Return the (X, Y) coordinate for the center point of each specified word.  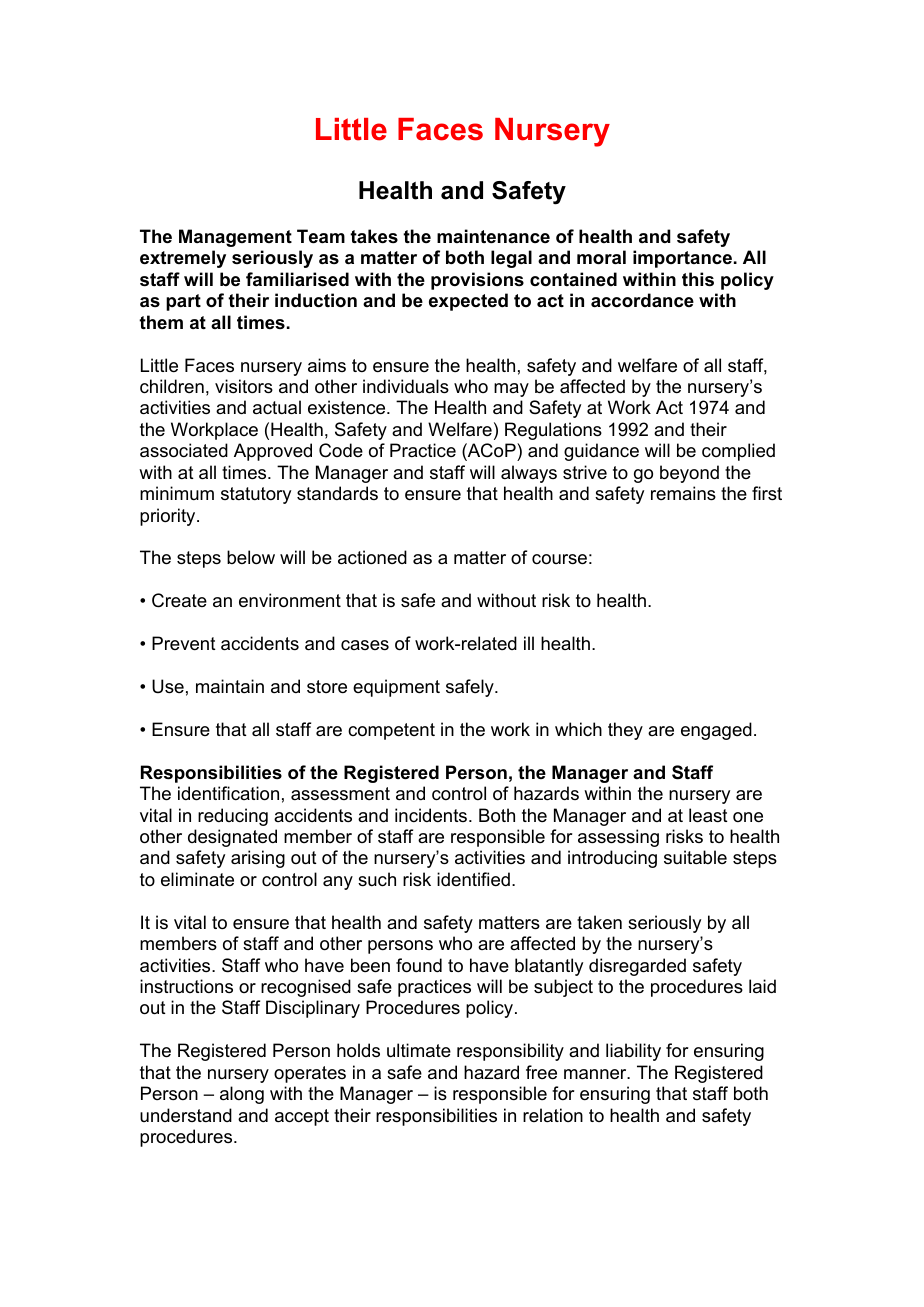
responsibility (510, 1052)
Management (235, 238)
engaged (716, 731)
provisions (477, 281)
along (242, 1095)
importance (682, 259)
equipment (396, 688)
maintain (230, 686)
